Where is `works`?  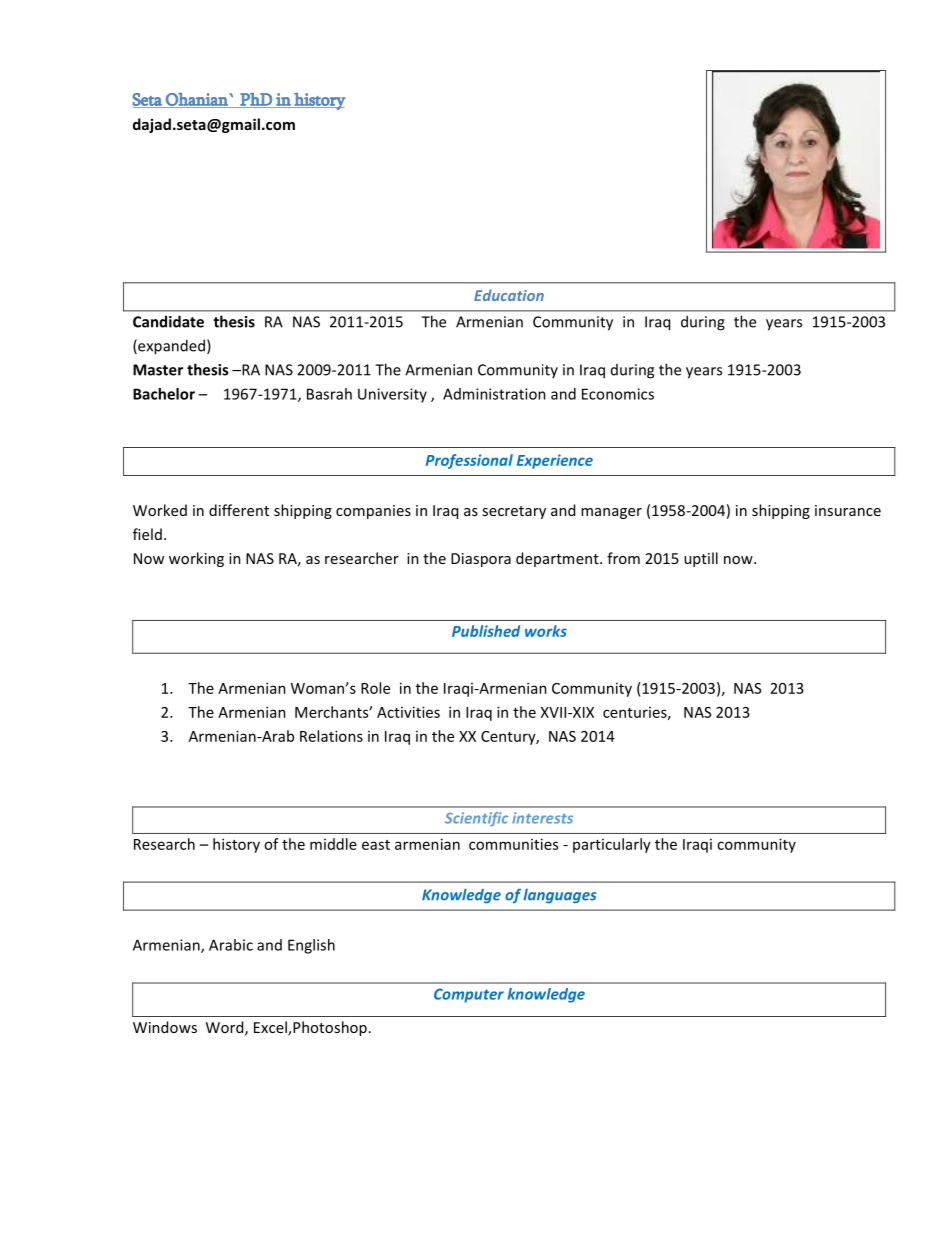
works is located at coordinates (546, 631).
